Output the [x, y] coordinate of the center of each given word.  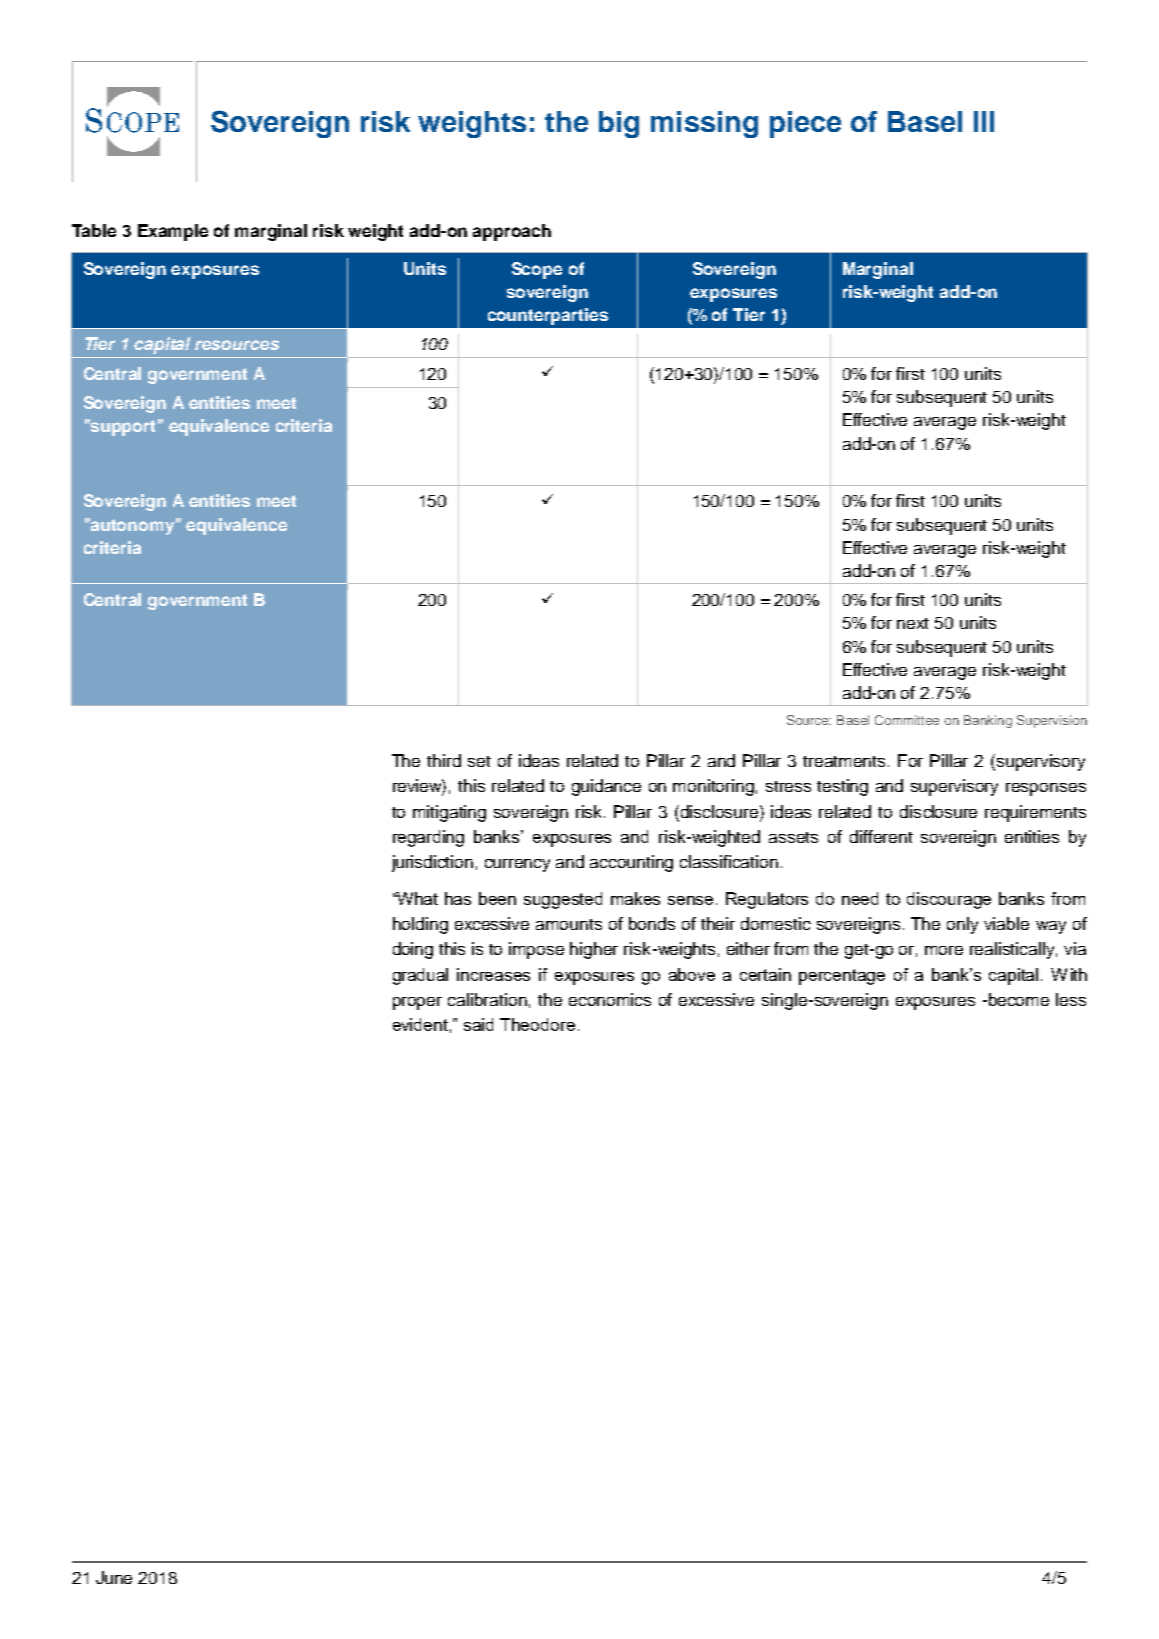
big [619, 124]
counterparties [548, 316]
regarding [428, 838]
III [984, 121]
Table [94, 230]
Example [173, 232]
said [478, 1024]
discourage [949, 900]
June [114, 1577]
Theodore [537, 1024]
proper [417, 1003]
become [1019, 999]
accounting [631, 863]
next [913, 623]
